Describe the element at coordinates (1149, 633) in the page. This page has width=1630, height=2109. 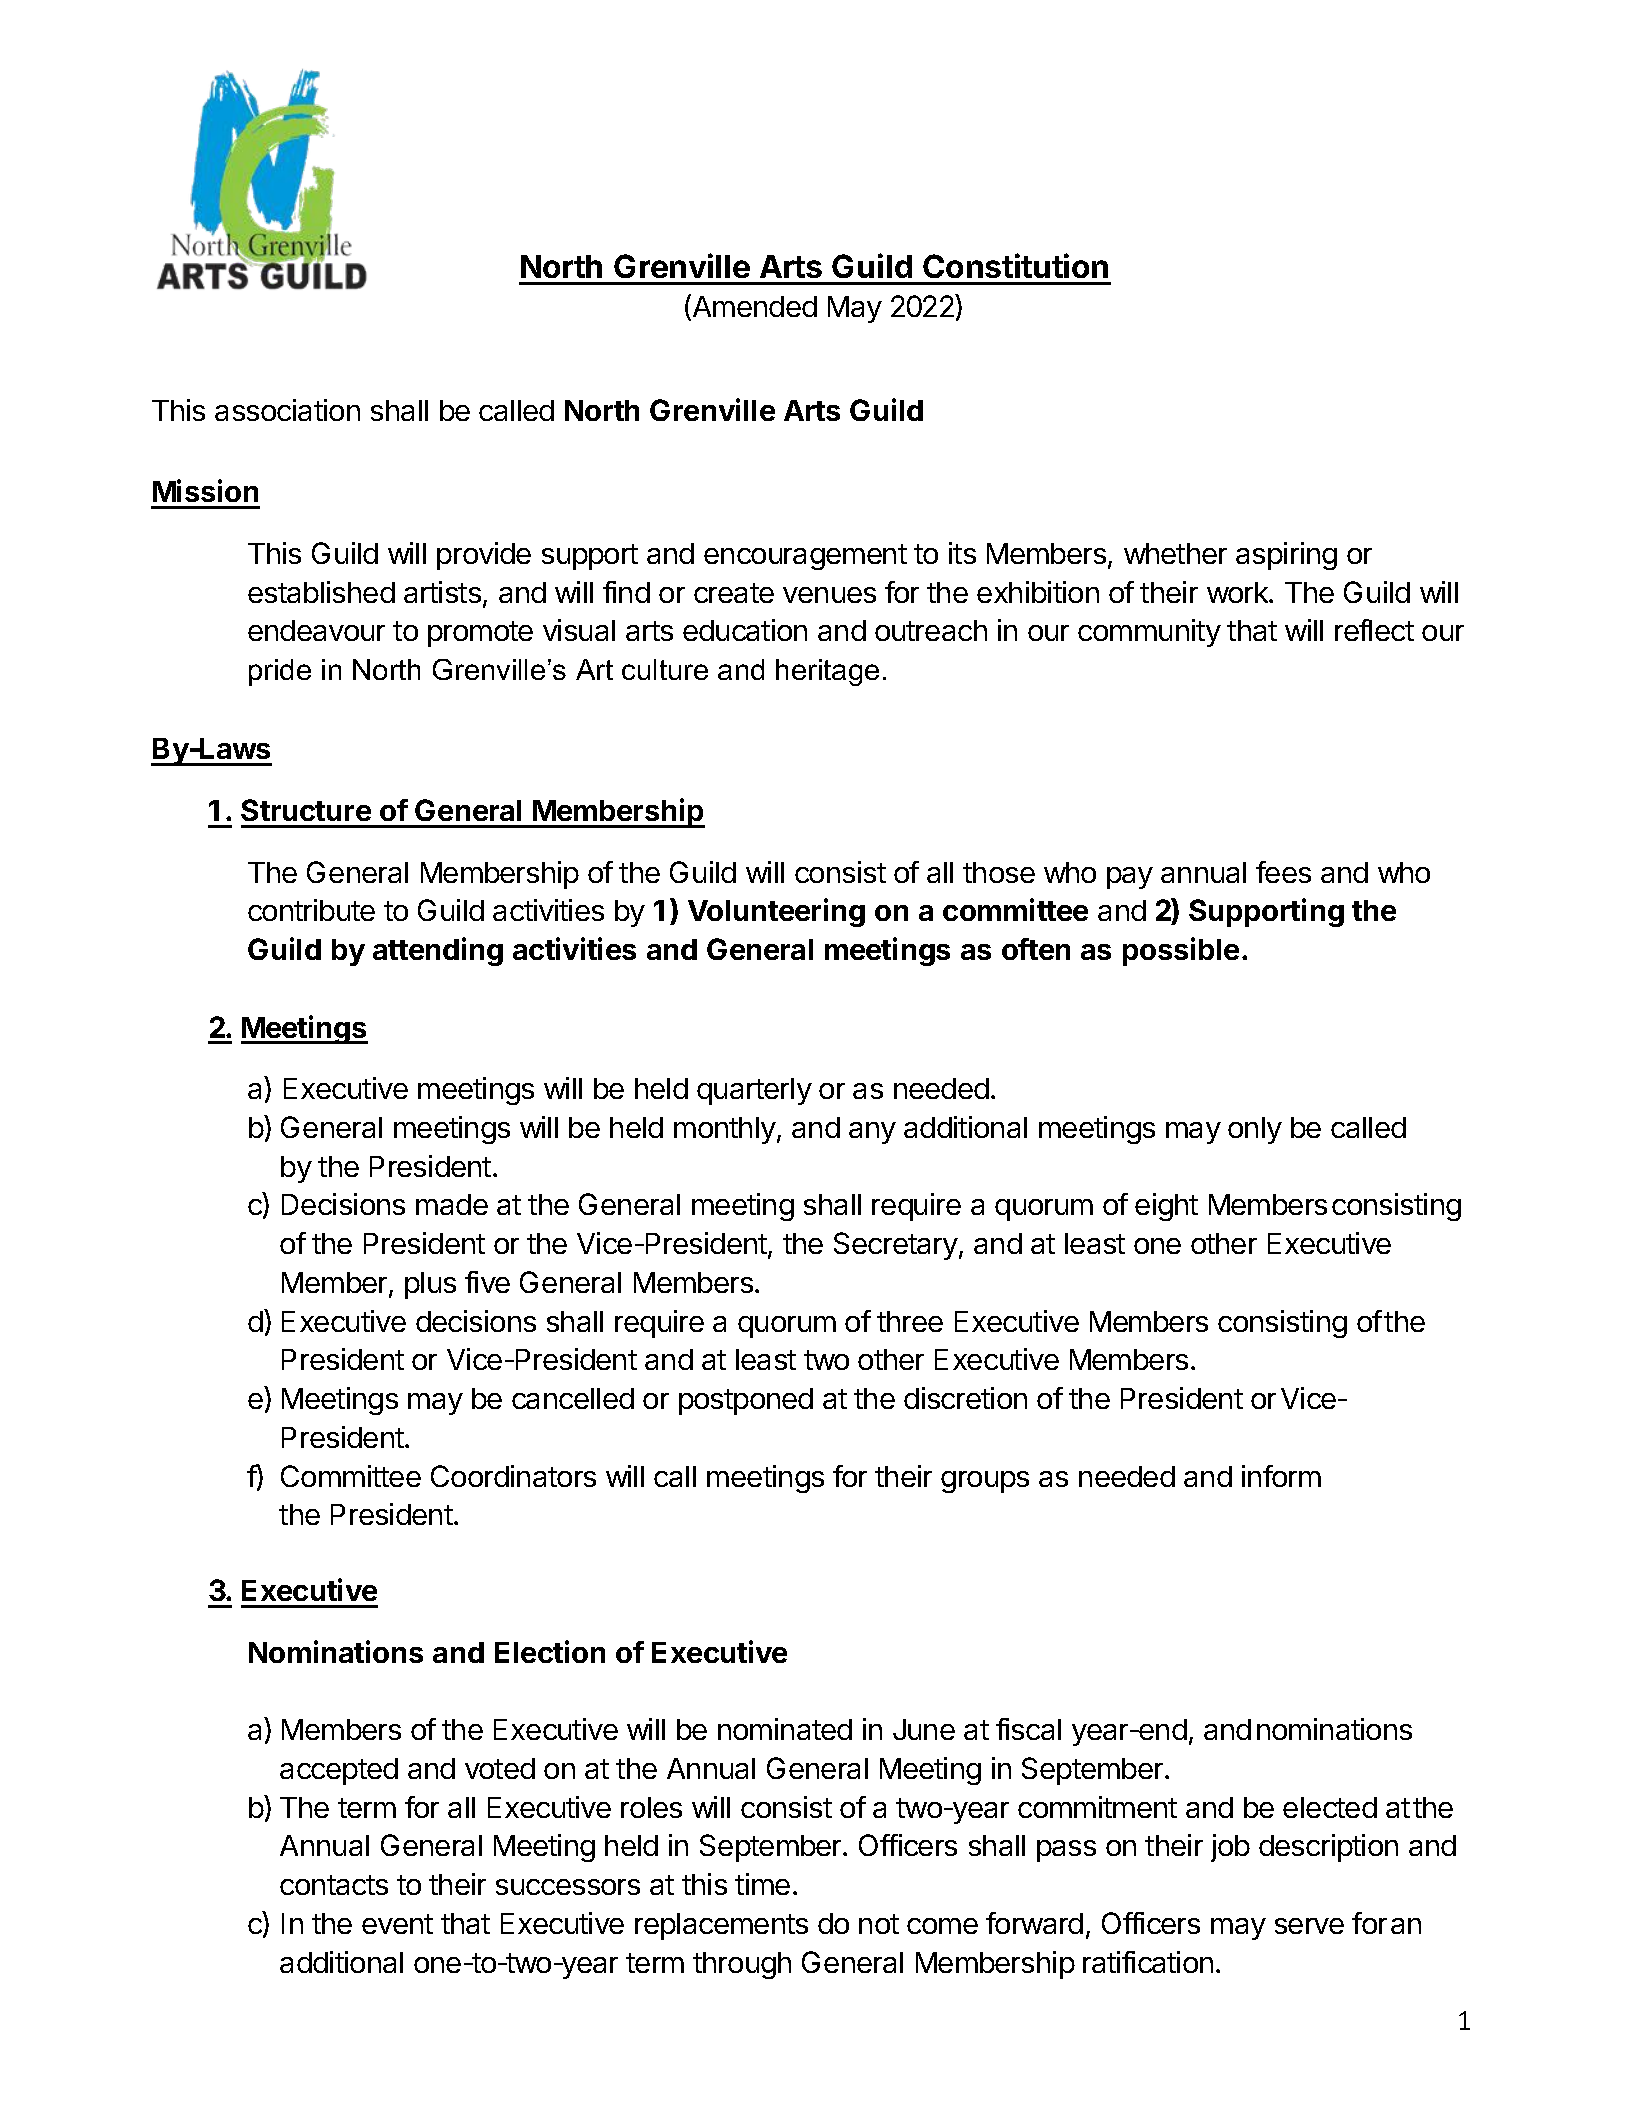
I see `community` at that location.
